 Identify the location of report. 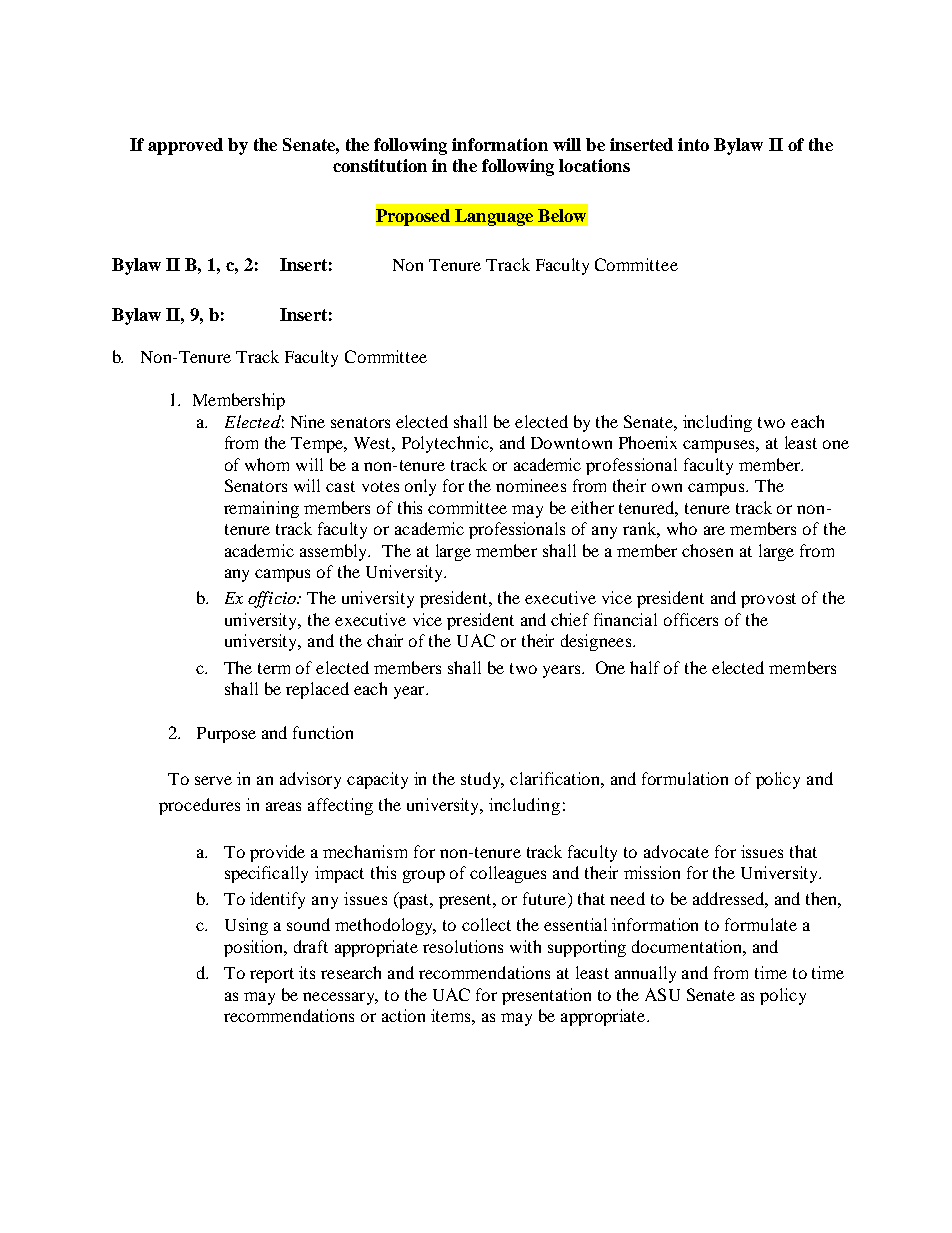
(272, 975).
